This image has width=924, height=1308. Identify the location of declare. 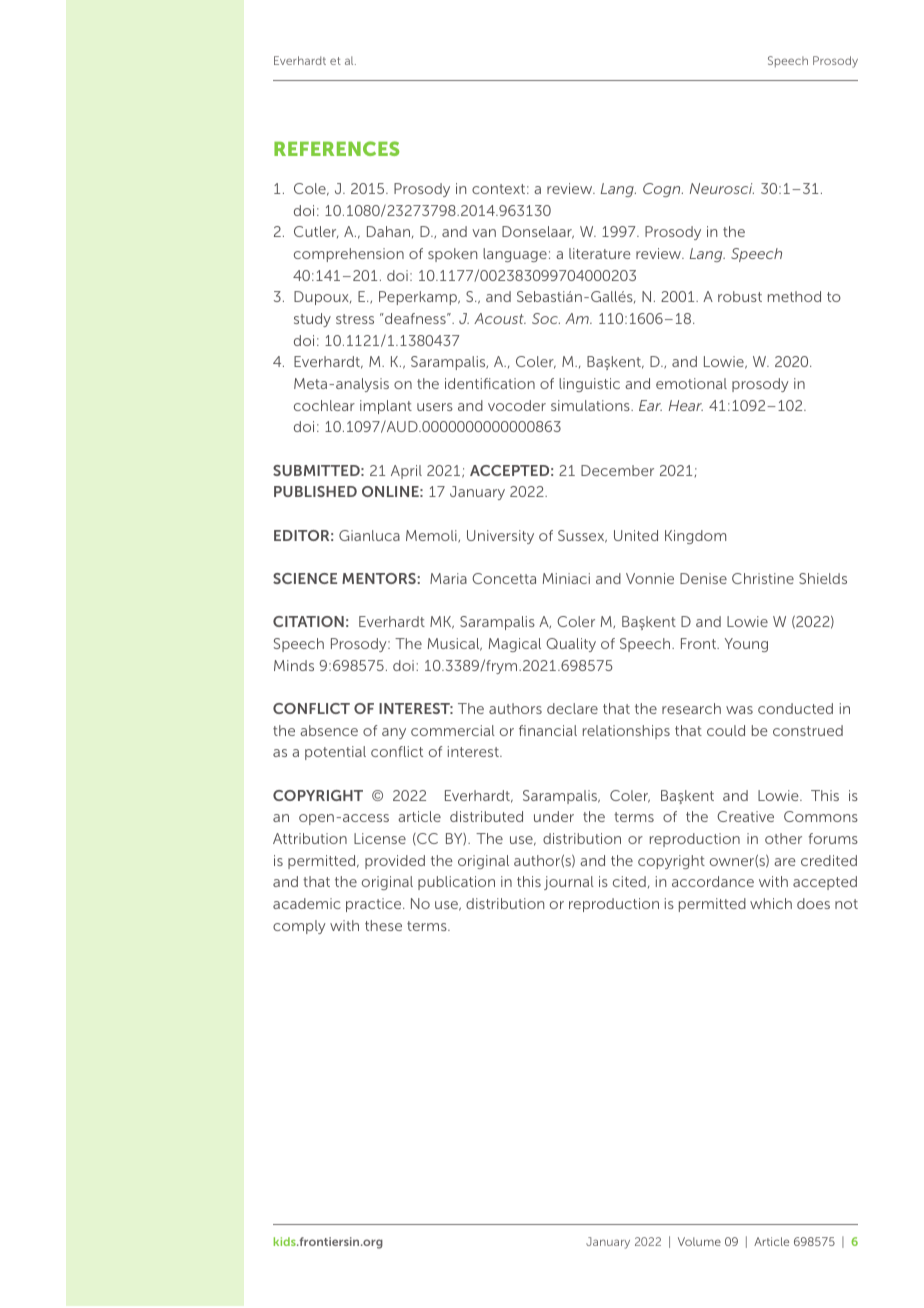
(572, 708).
